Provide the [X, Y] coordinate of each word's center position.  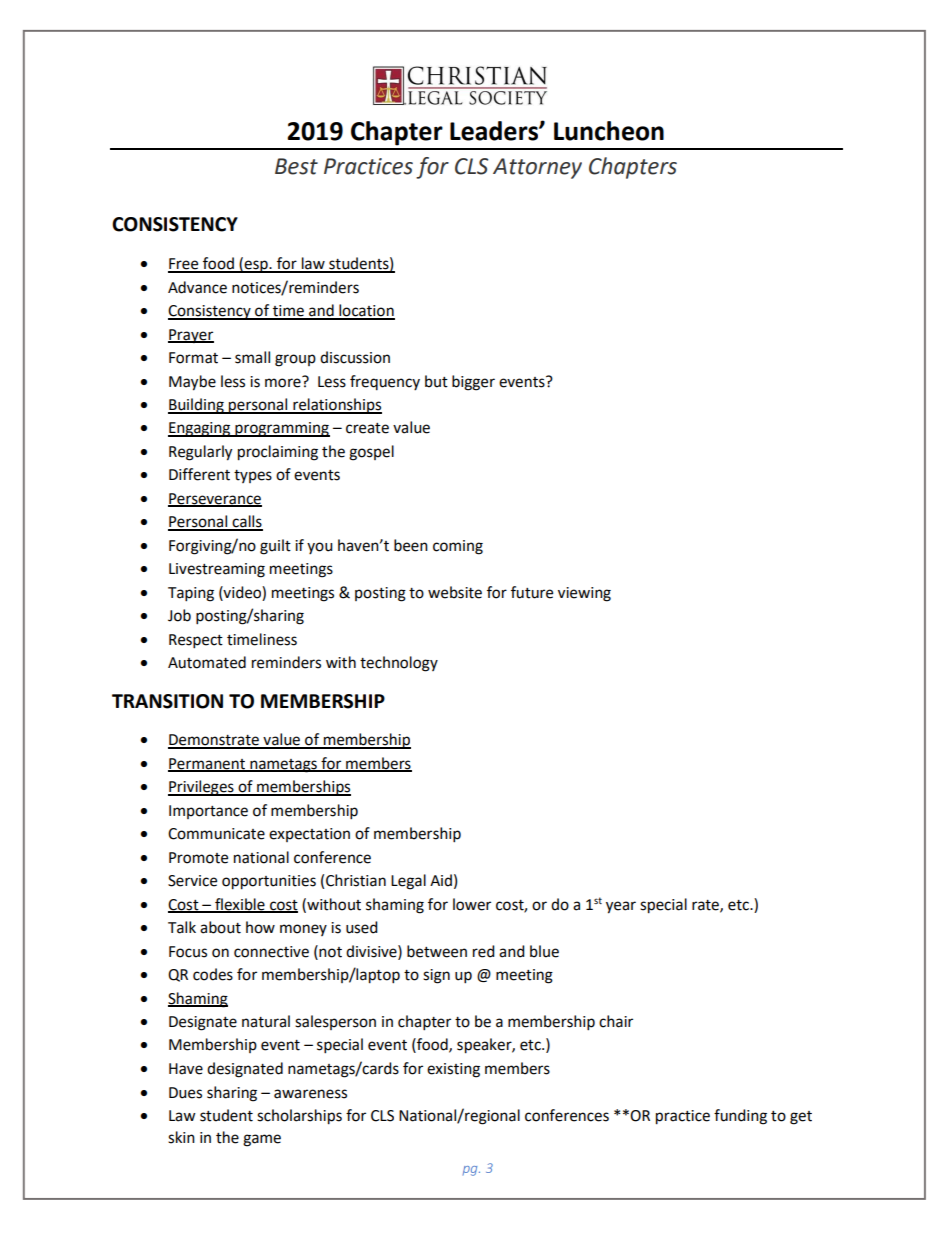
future [532, 592]
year [621, 907]
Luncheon [609, 131]
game [262, 1140]
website [455, 592]
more [284, 382]
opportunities [269, 882]
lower [472, 904]
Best [296, 166]
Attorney [537, 168]
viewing [584, 594]
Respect [196, 641]
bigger [473, 383]
